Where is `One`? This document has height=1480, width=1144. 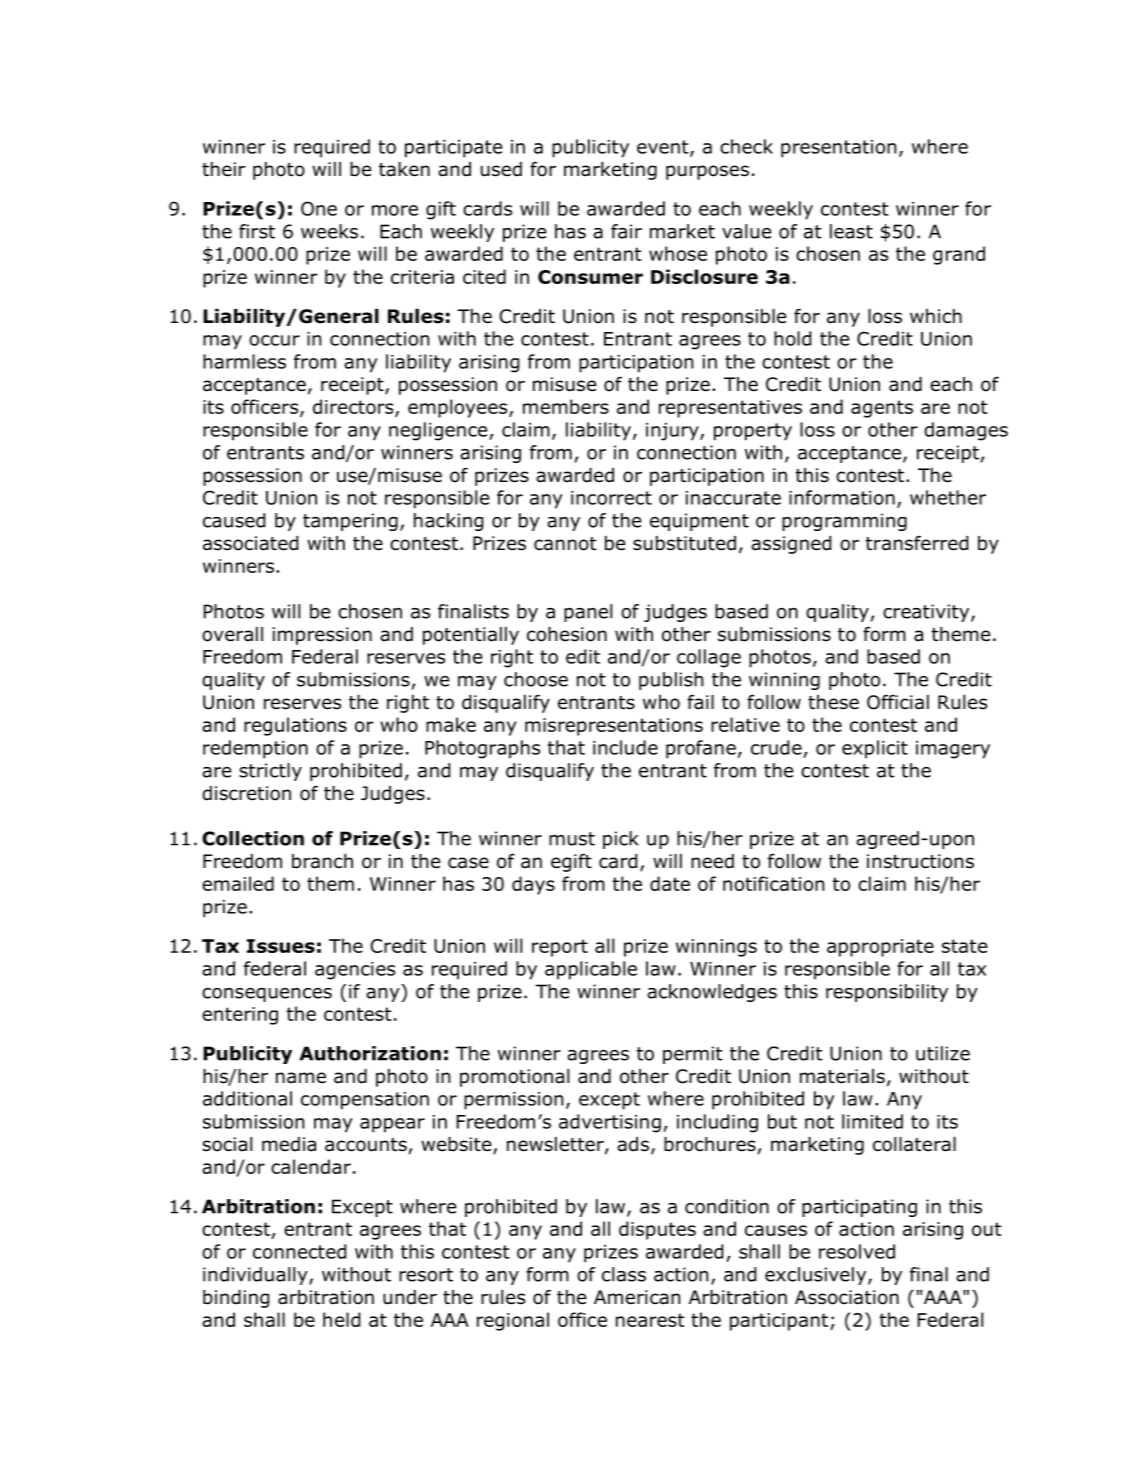 One is located at coordinates (319, 208).
